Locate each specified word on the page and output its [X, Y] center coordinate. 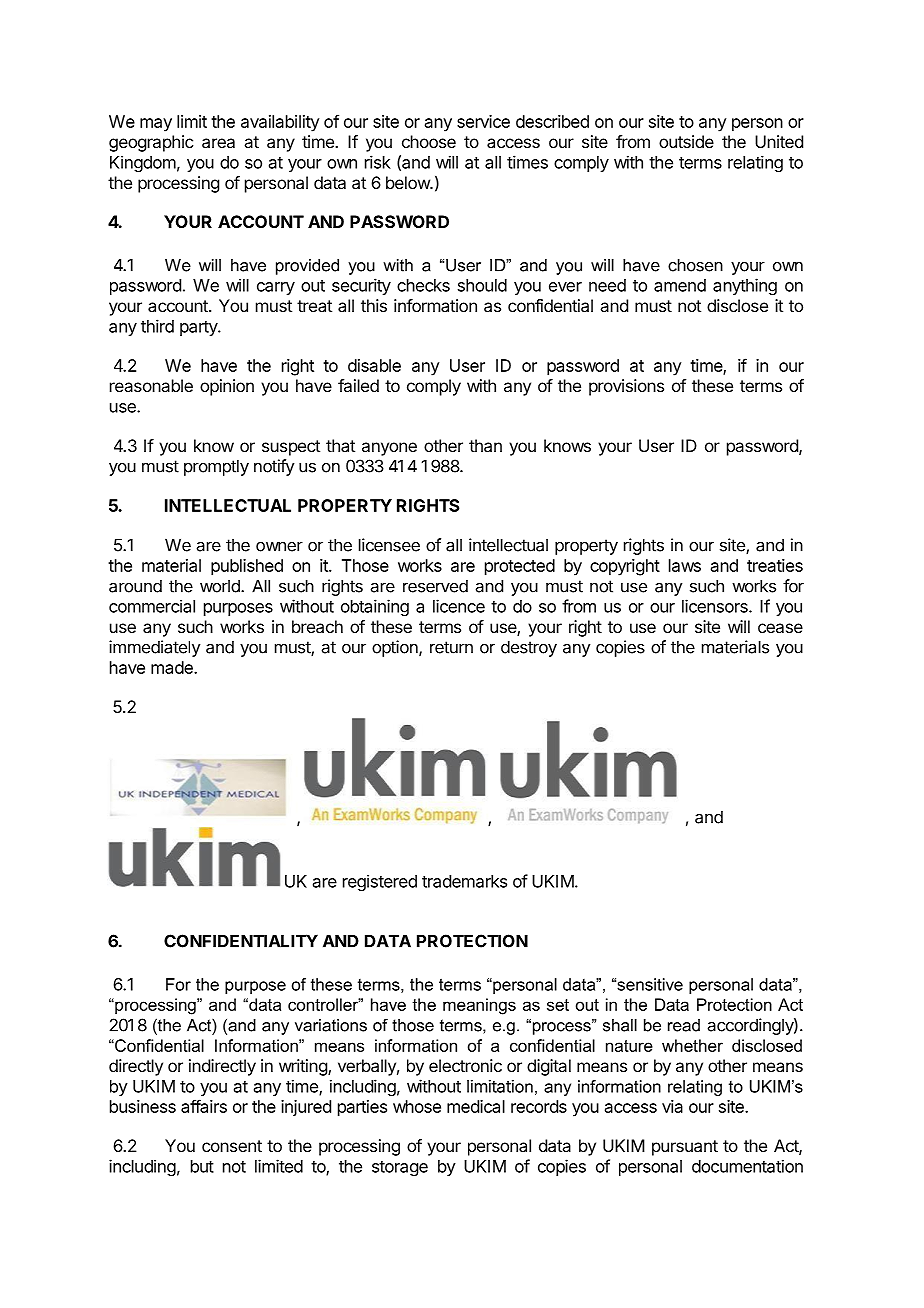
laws [685, 565]
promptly [216, 467]
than [485, 445]
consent [232, 1146]
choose [429, 141]
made [173, 667]
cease [780, 628]
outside [686, 141]
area [218, 143]
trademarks [464, 881]
